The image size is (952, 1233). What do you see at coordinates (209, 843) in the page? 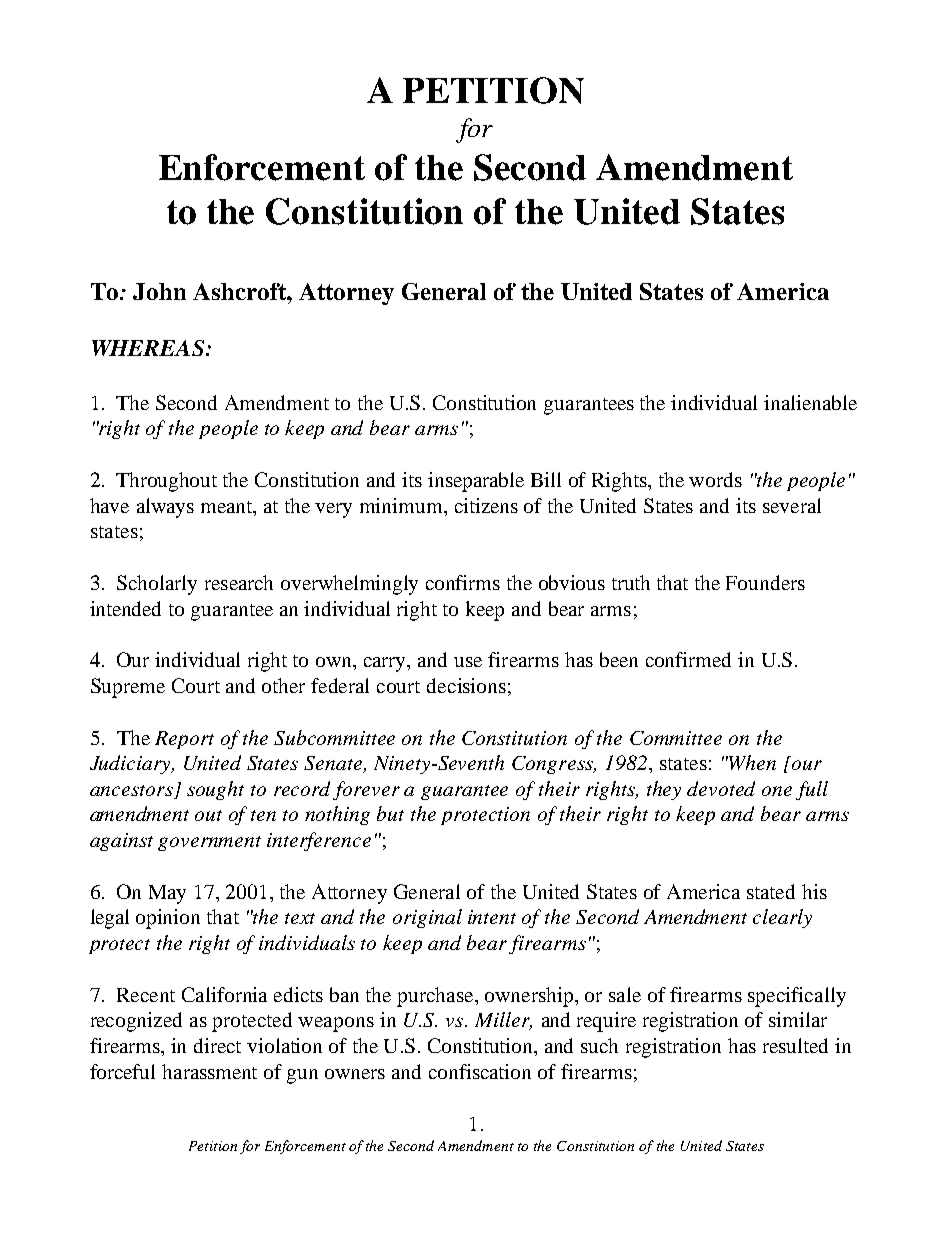
I see `government` at bounding box center [209, 843].
